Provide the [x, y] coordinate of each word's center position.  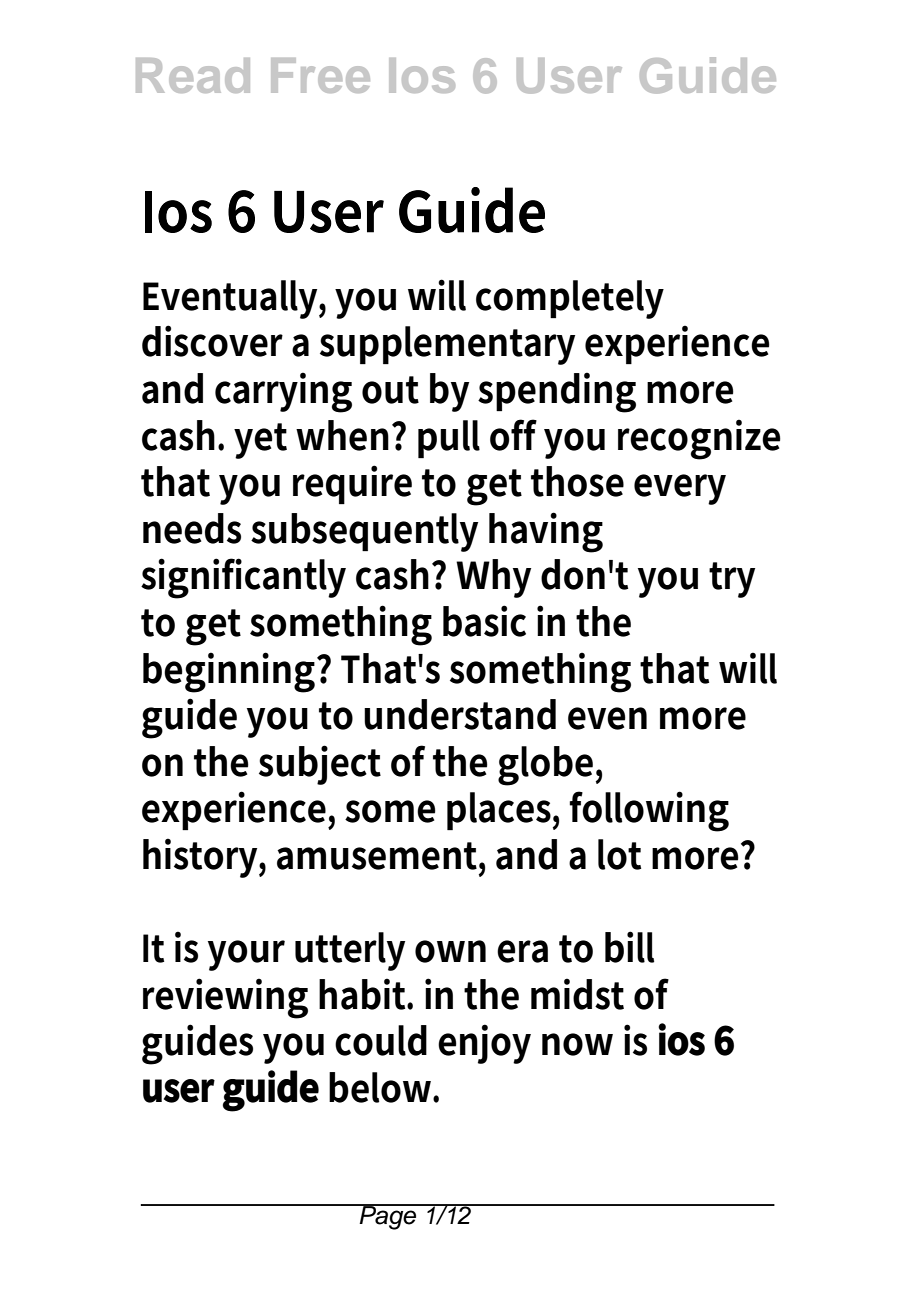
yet [260, 441]
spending [557, 392]
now [577, 1044]
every [680, 489]
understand [460, 714]
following [649, 811]
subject [320, 765]
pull [449, 439]
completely [570, 299]
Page [388, 1217]
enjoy [484, 1044]
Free [320, 75]
